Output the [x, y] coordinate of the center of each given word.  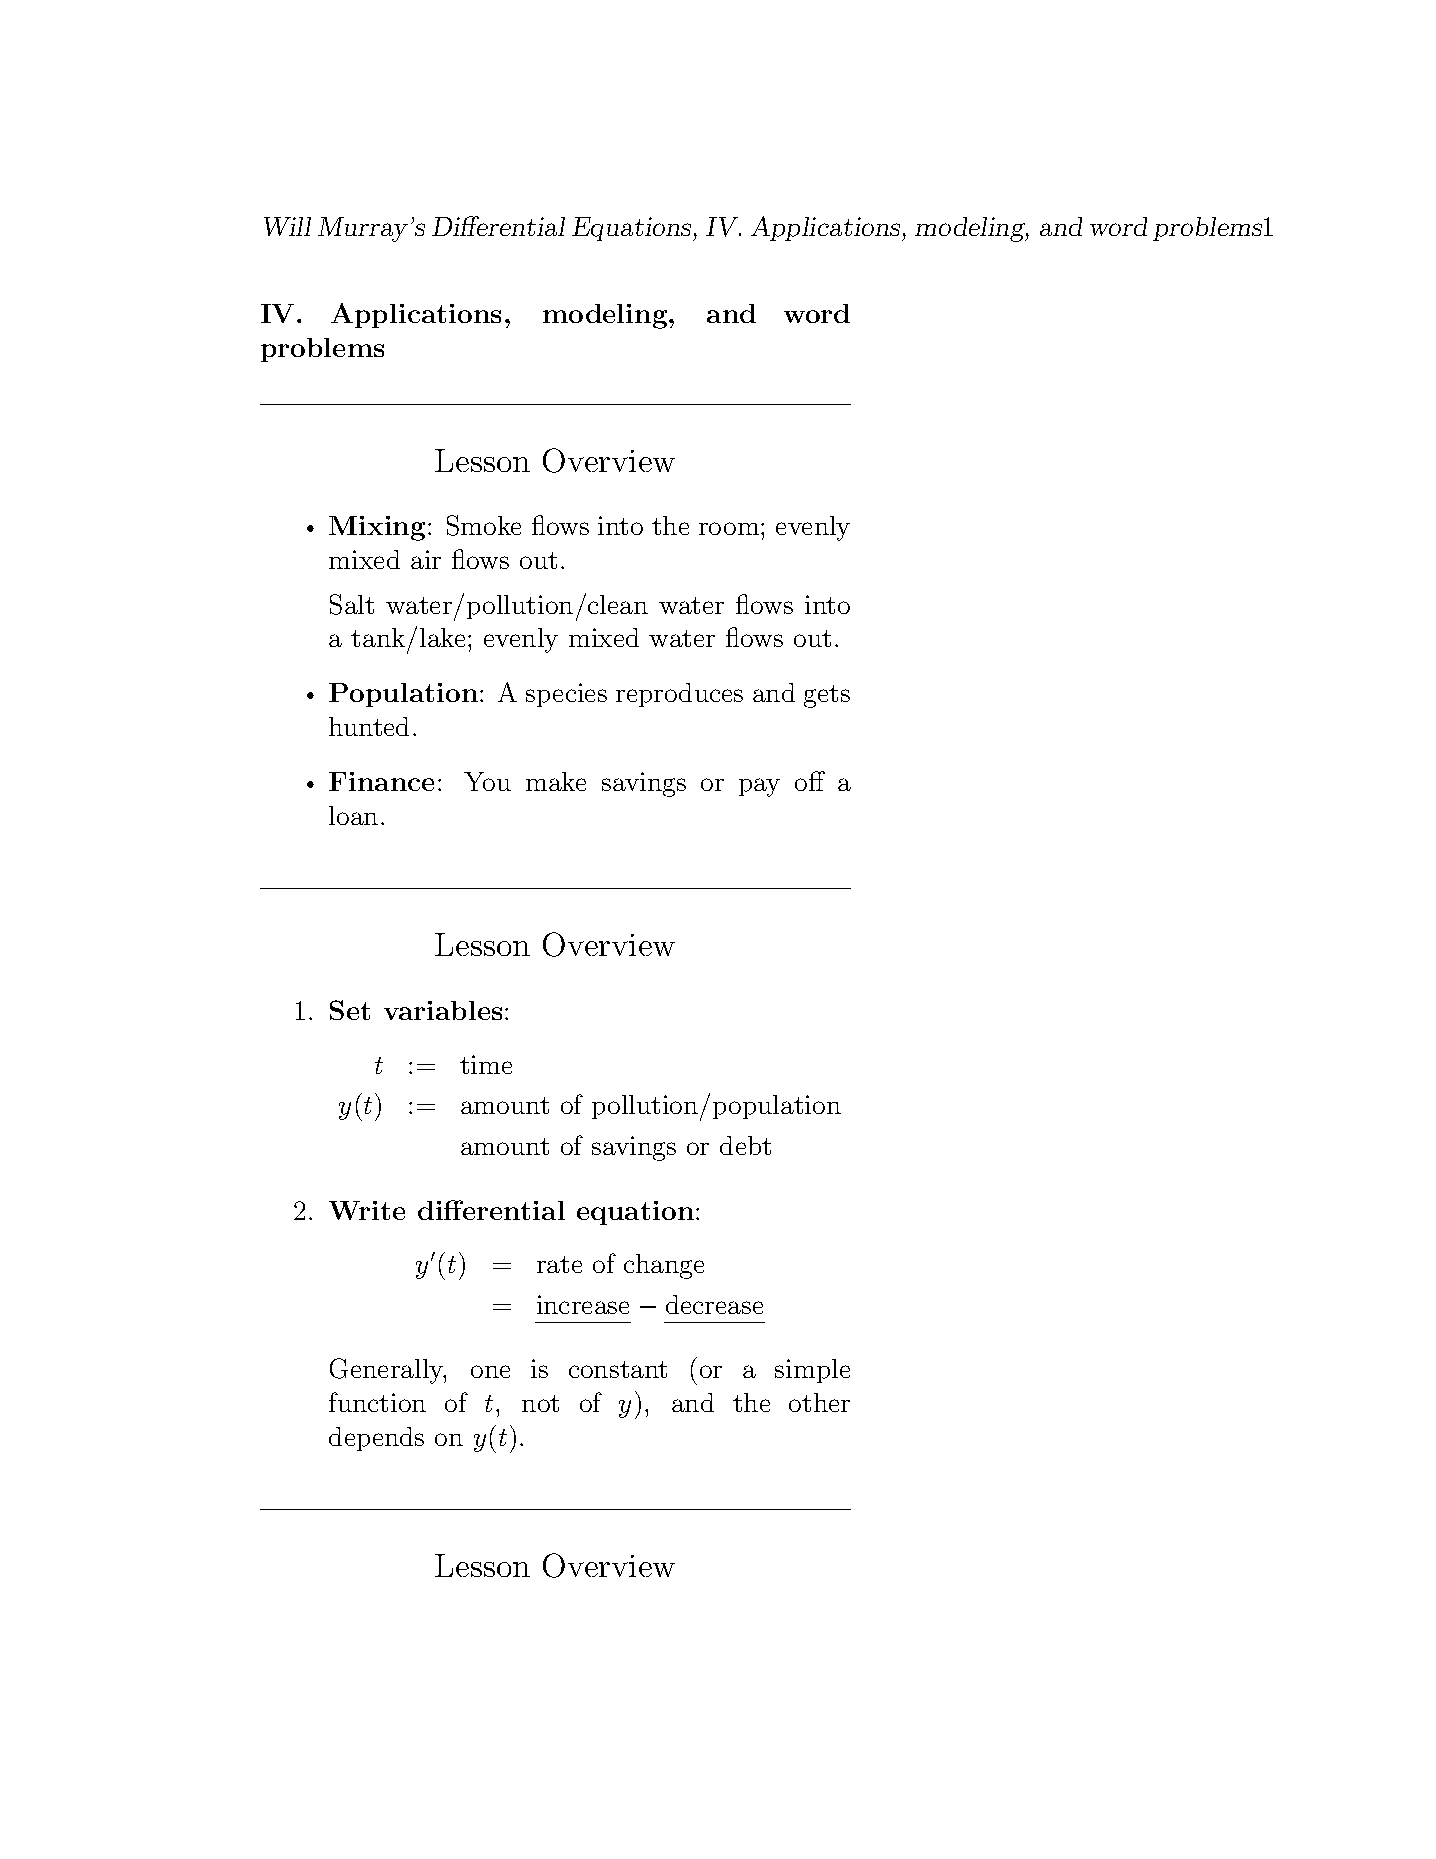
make [556, 781]
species [566, 695]
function [377, 1402]
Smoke [484, 525]
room [730, 528]
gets [827, 696]
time [486, 1064]
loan [353, 815]
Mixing [377, 528]
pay [759, 787]
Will [287, 226]
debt [745, 1145]
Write [367, 1210]
